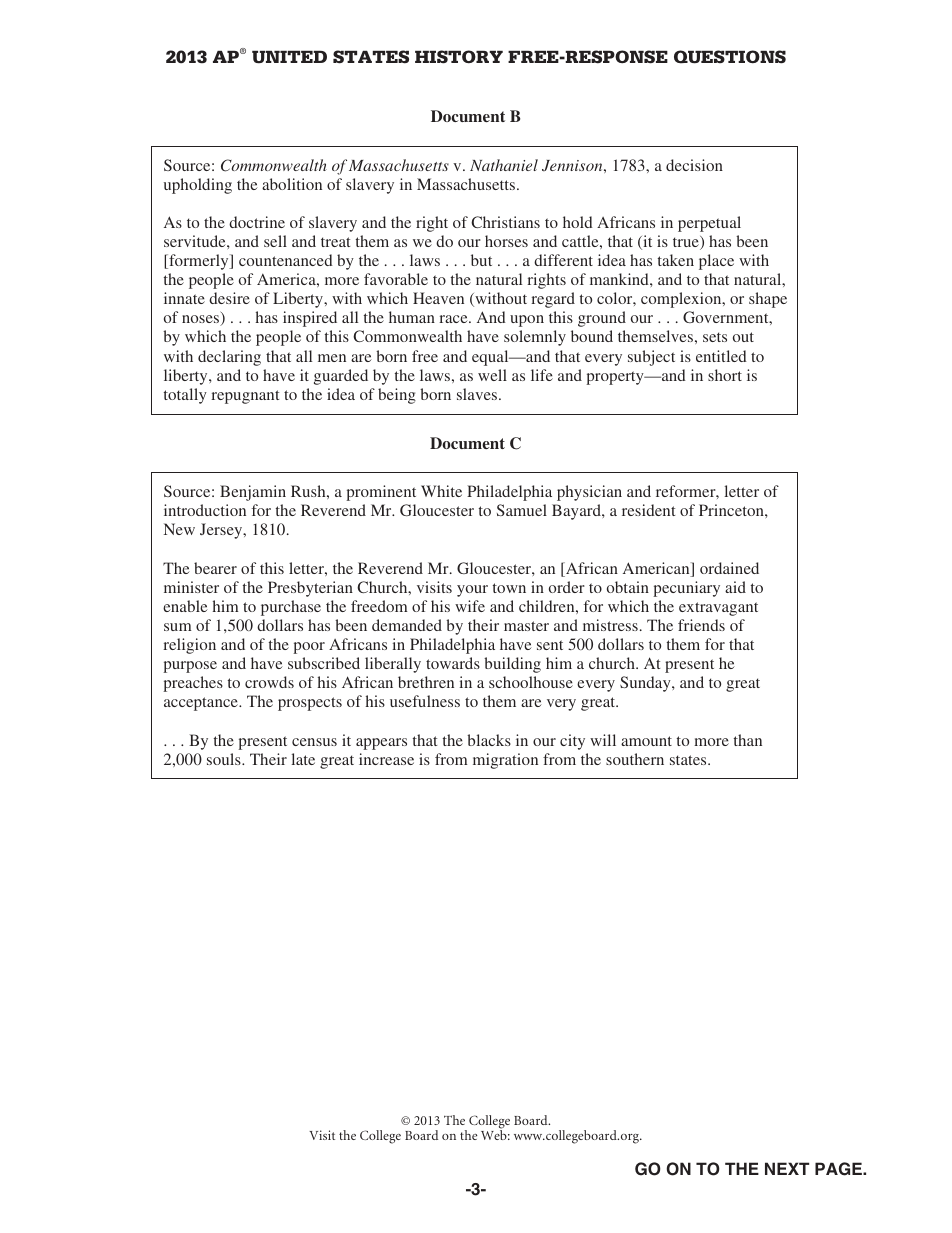 The width and height of the document is (952, 1233). I want to click on southern, so click(635, 759).
